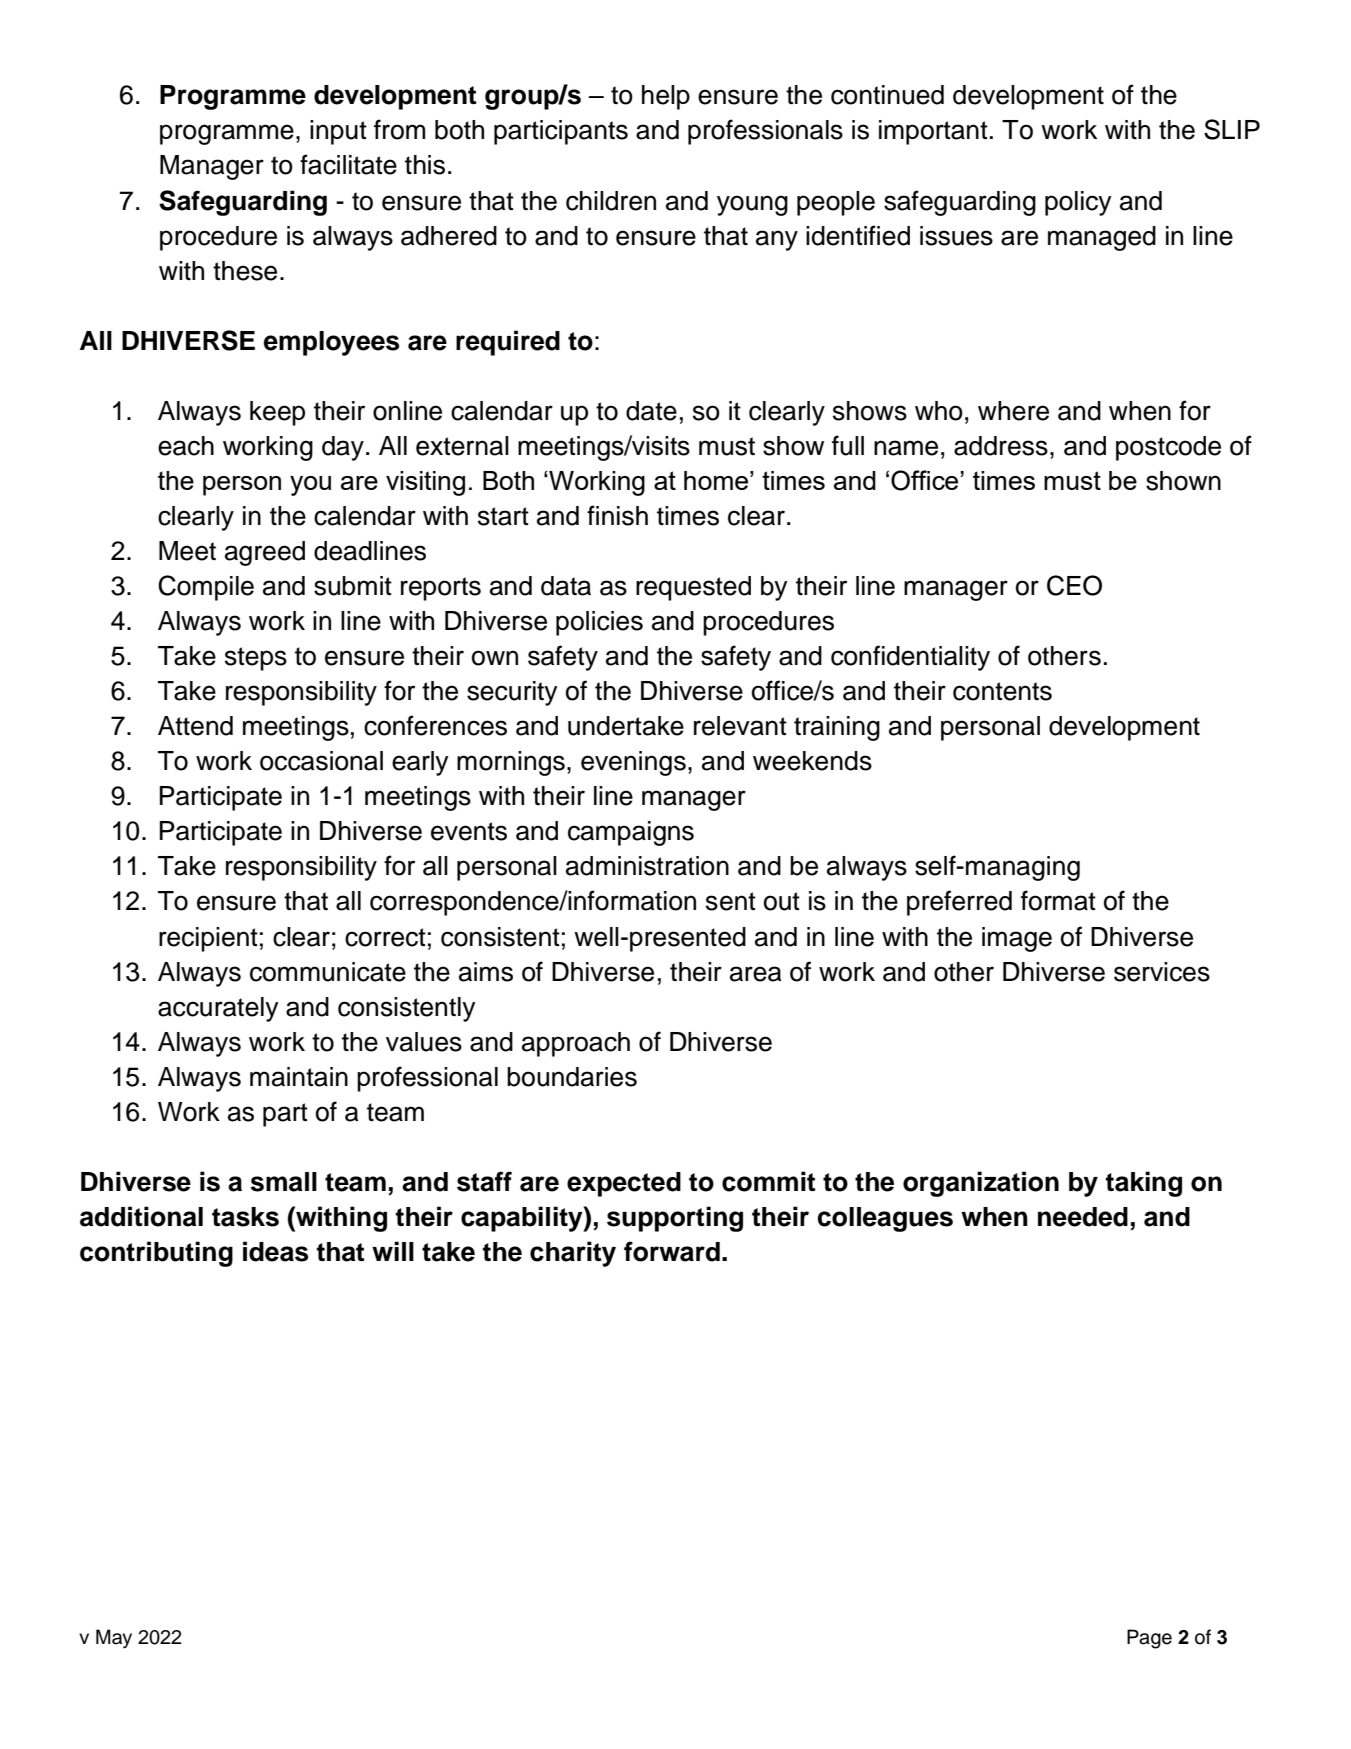 The height and width of the screenshot is (1749, 1351). I want to click on policy, so click(1078, 203).
